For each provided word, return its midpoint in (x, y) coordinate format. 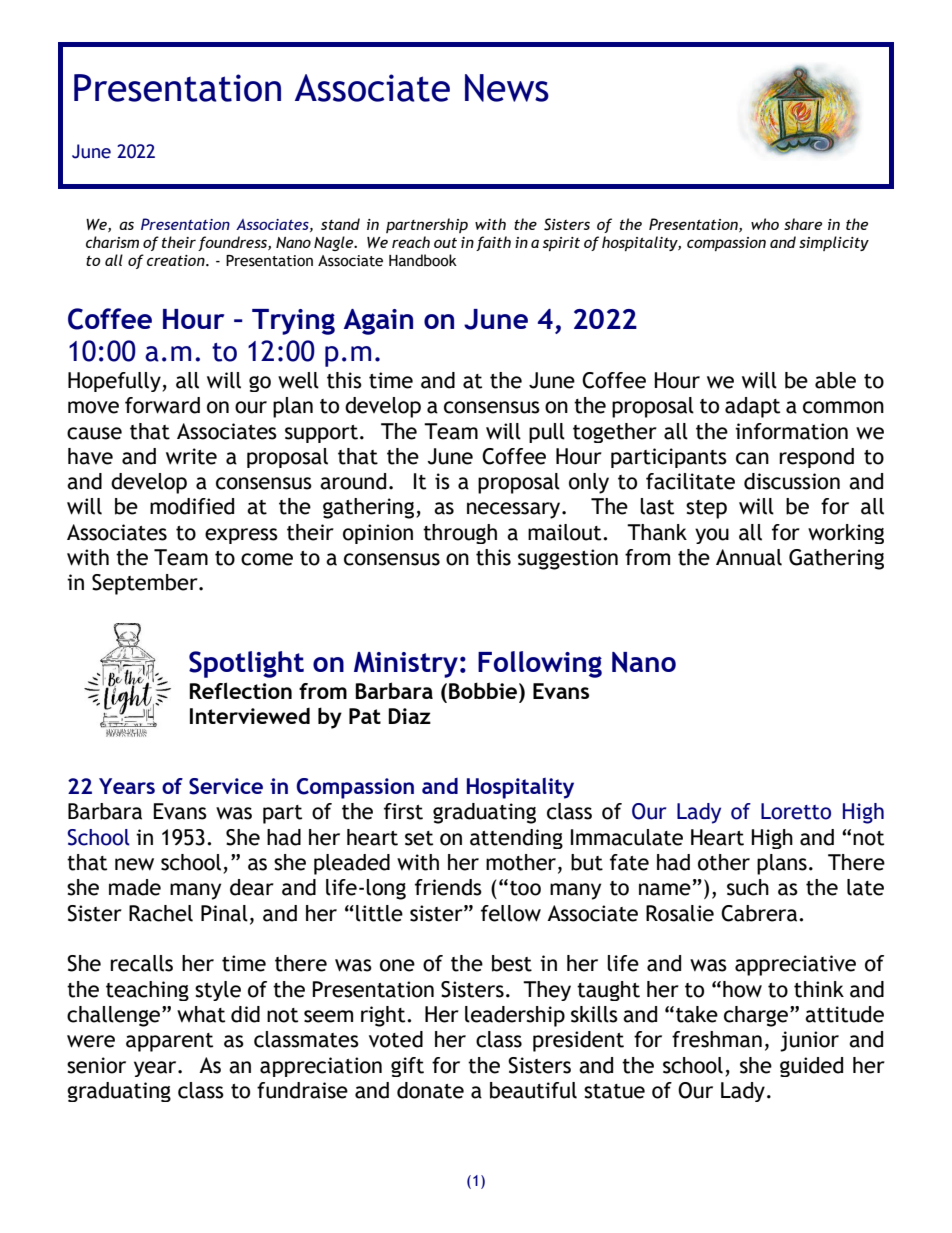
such (748, 887)
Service (226, 786)
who (765, 224)
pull (547, 433)
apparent (169, 1042)
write (191, 456)
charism (112, 242)
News (507, 88)
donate (430, 1090)
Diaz (409, 716)
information (791, 431)
